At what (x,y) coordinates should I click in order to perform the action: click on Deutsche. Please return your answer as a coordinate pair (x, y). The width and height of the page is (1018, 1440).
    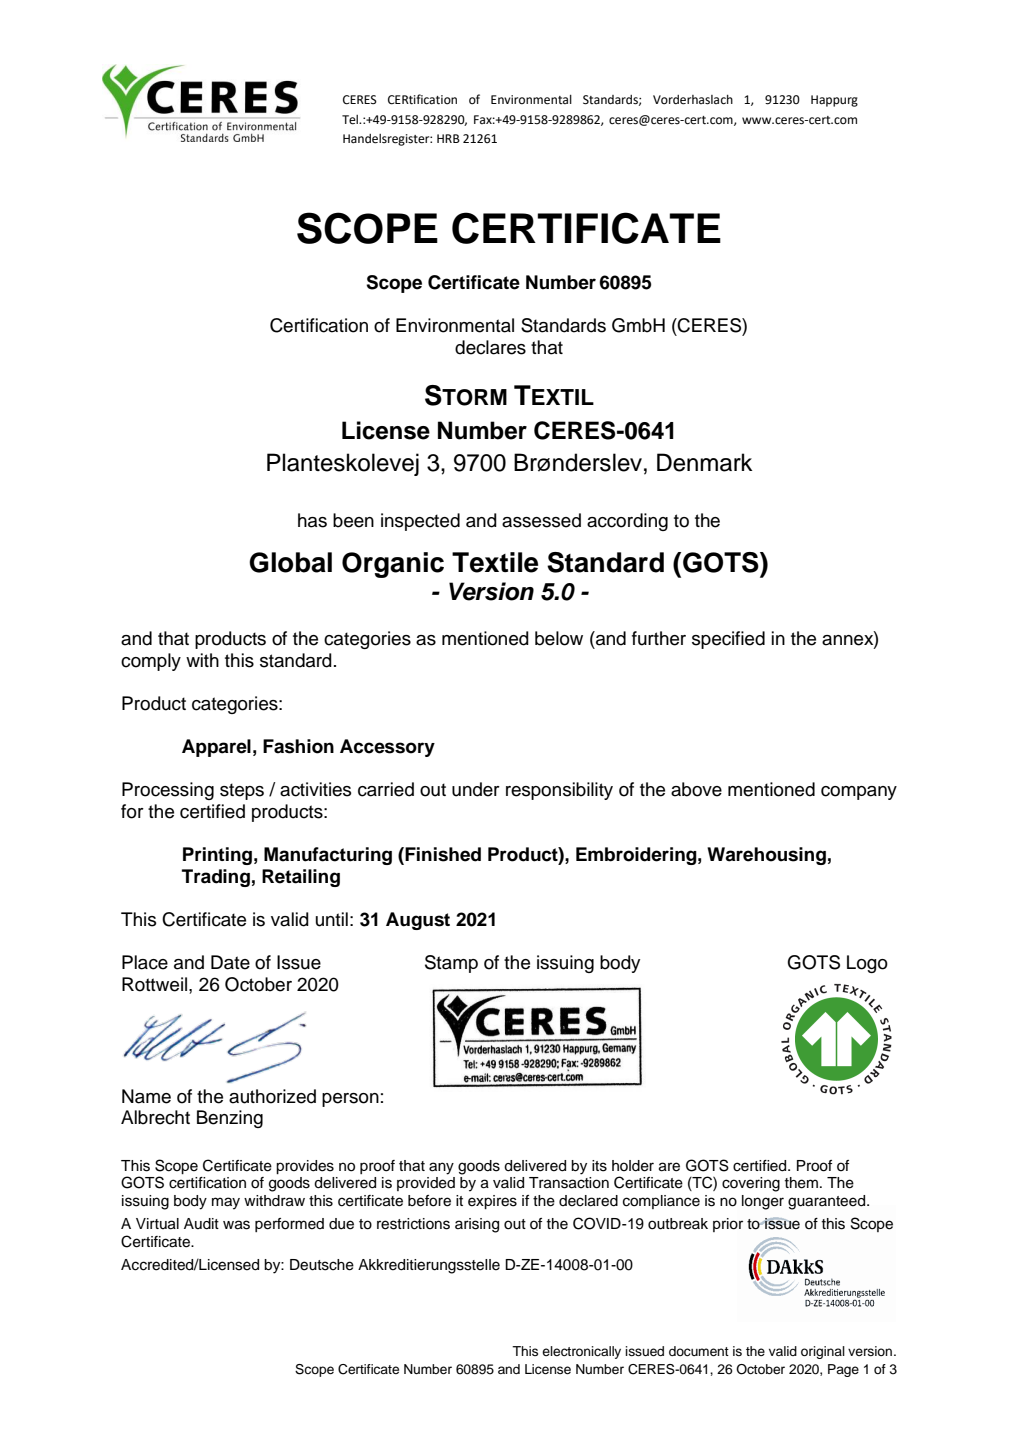
    Looking at the image, I should click on (322, 1265).
